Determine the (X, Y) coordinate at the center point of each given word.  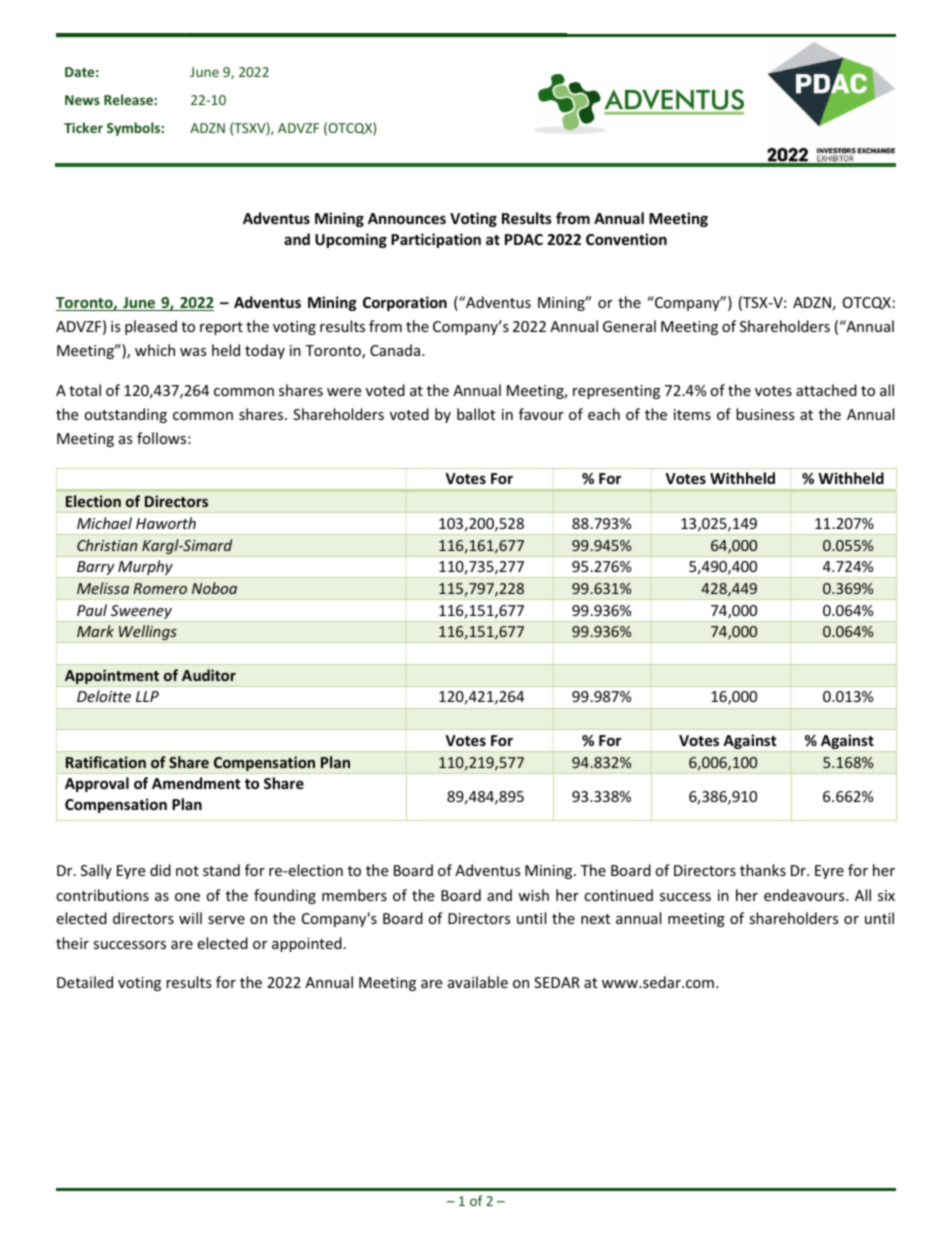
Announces (407, 218)
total (85, 390)
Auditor (209, 675)
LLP (147, 696)
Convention (626, 239)
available (478, 982)
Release (129, 99)
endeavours (805, 895)
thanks (763, 870)
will (190, 918)
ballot (476, 414)
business (765, 414)
